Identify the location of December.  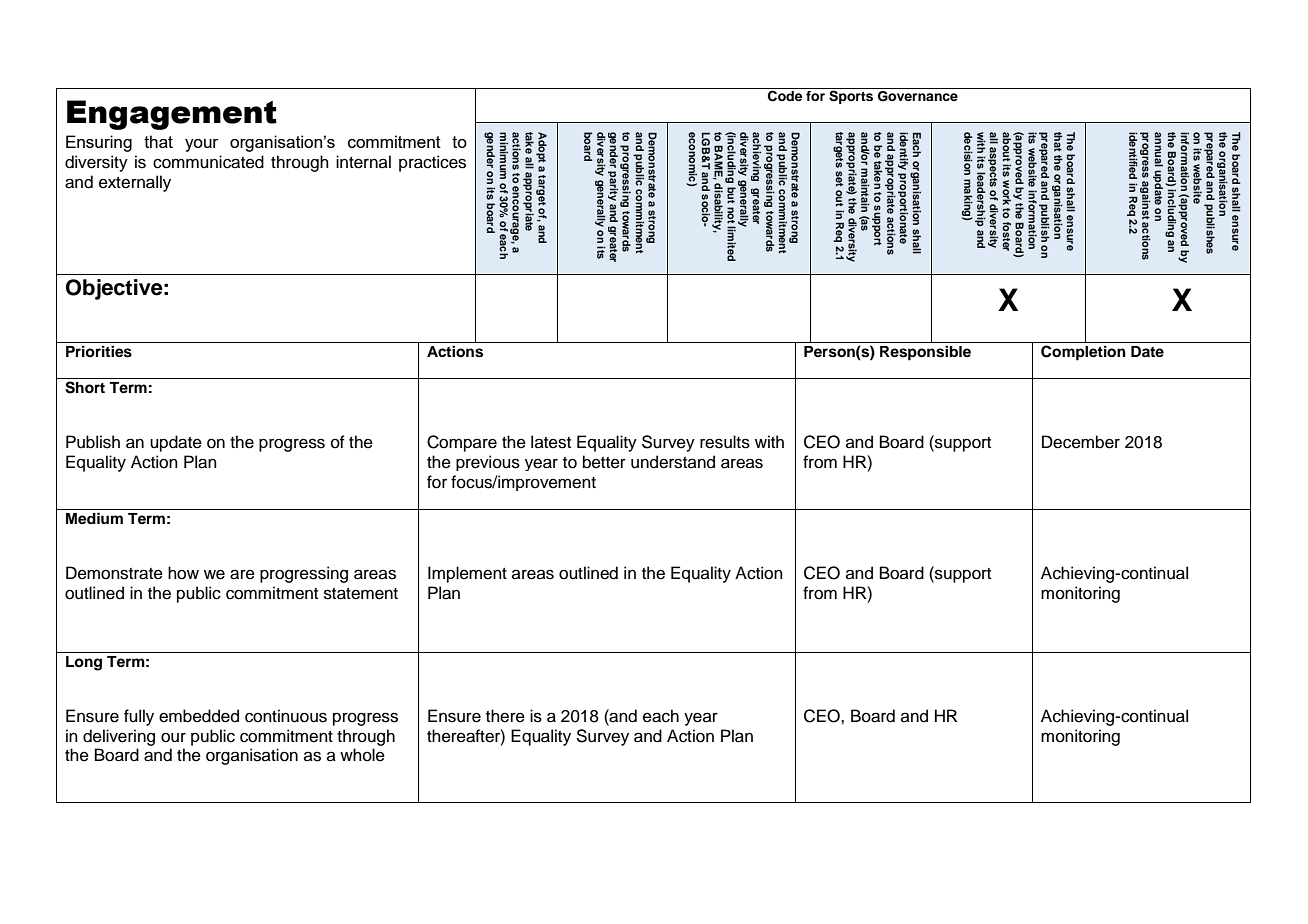
(1081, 442).
